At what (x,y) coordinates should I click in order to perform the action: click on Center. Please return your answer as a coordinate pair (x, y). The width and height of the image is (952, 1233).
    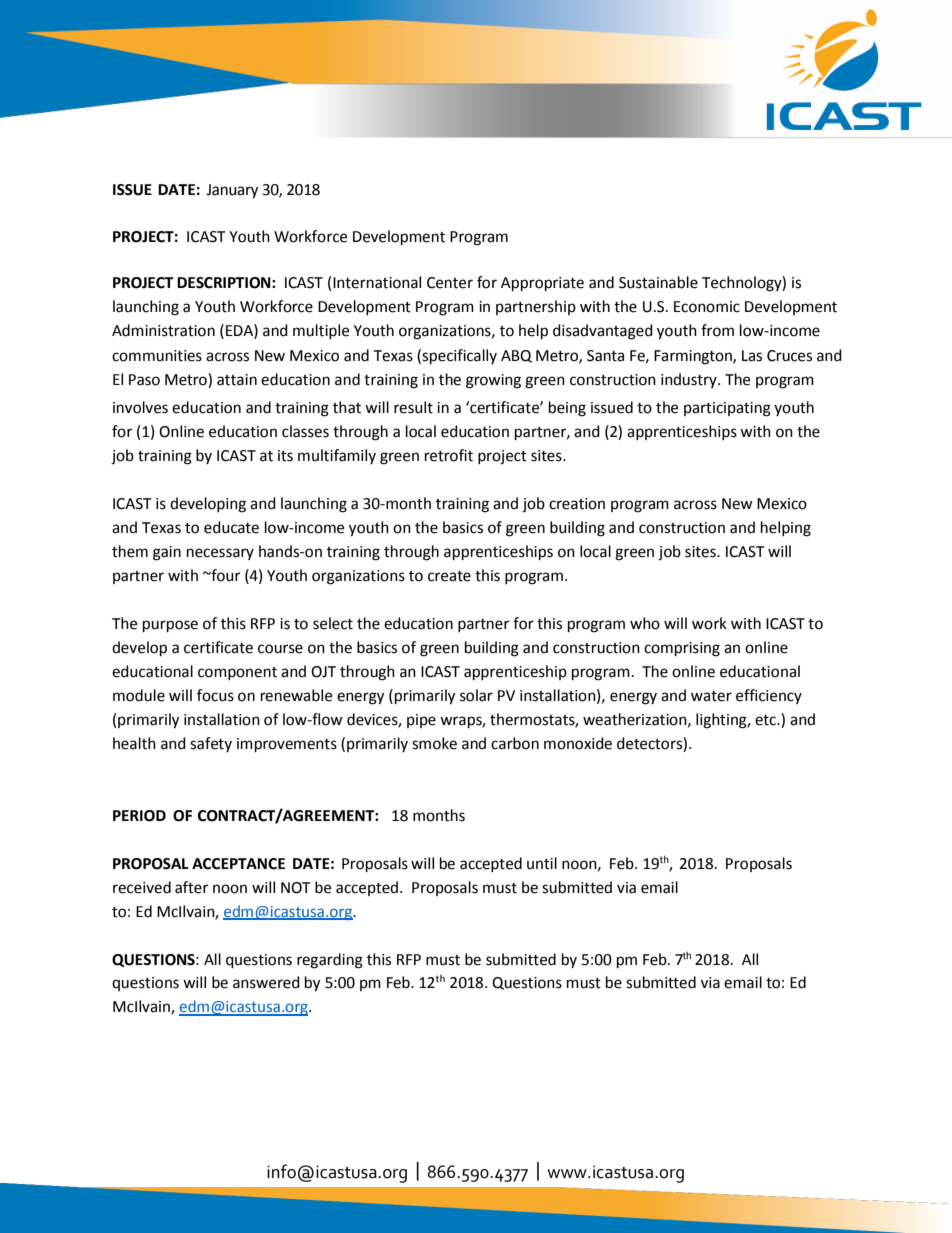
    Looking at the image, I should click on (450, 283).
